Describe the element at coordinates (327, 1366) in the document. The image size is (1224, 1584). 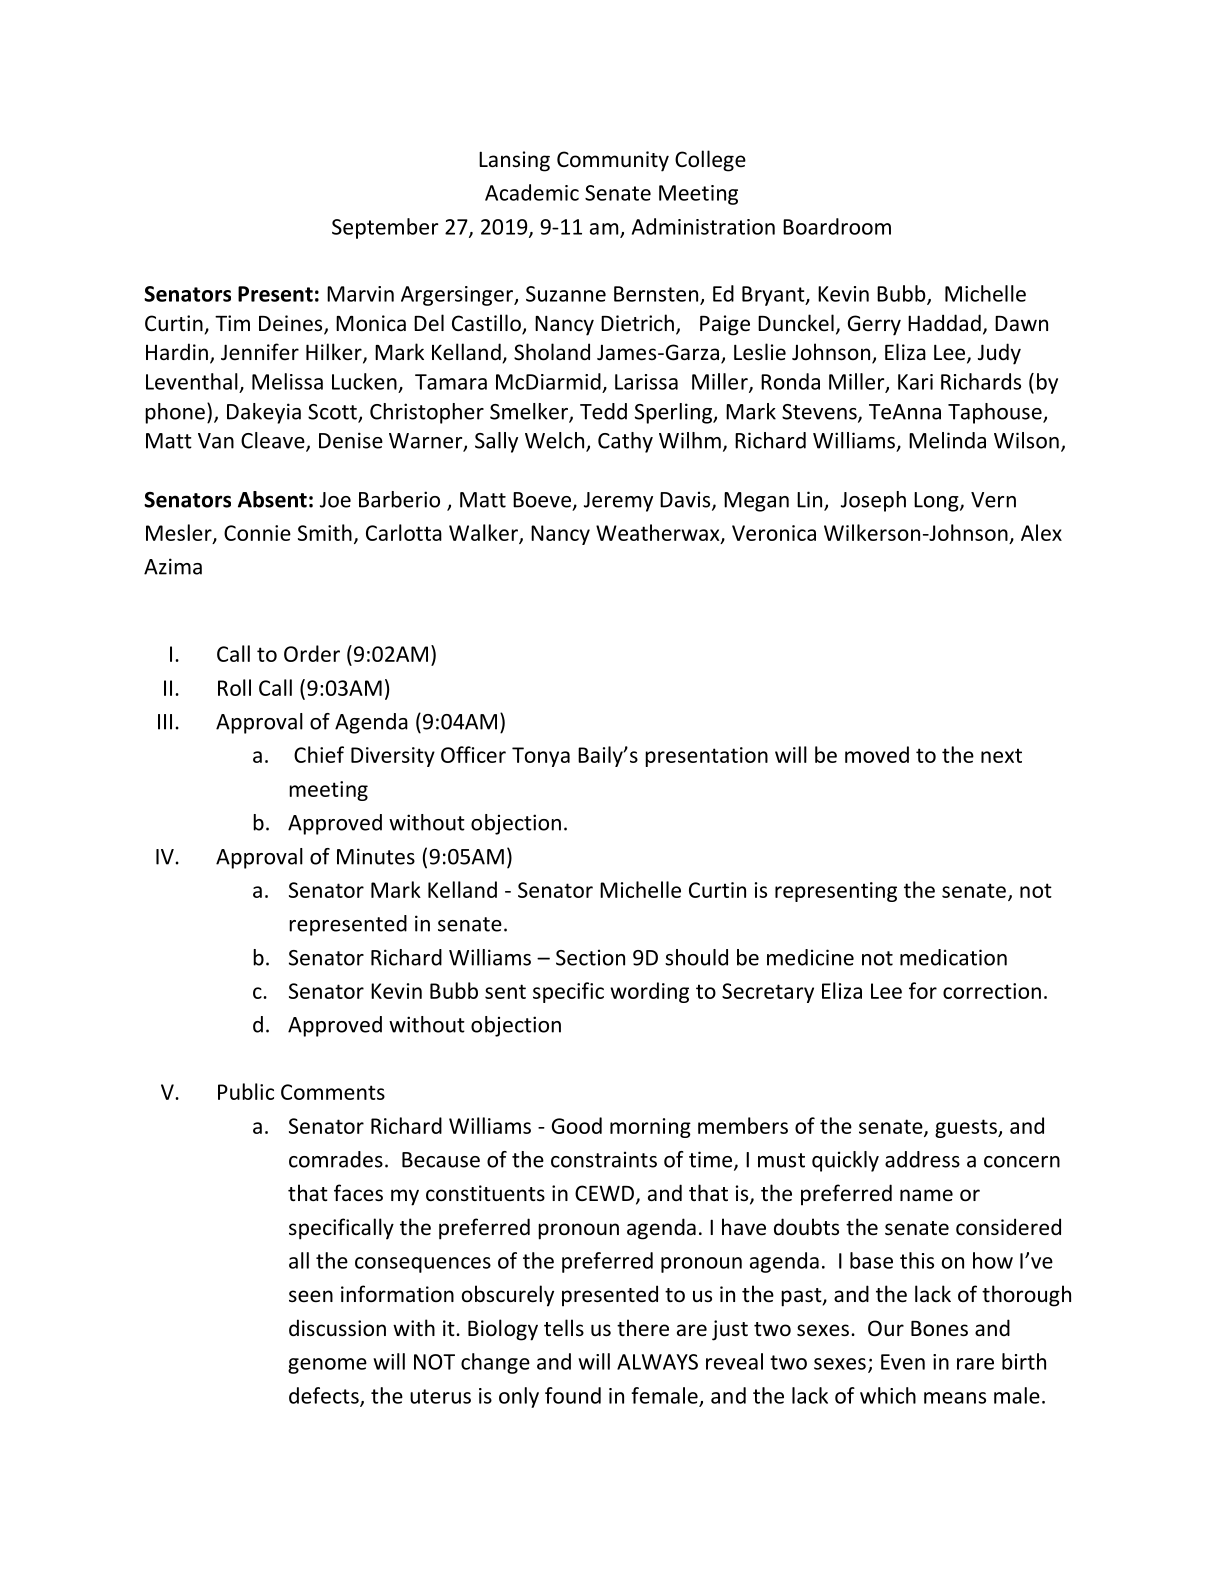
I see `genome` at that location.
